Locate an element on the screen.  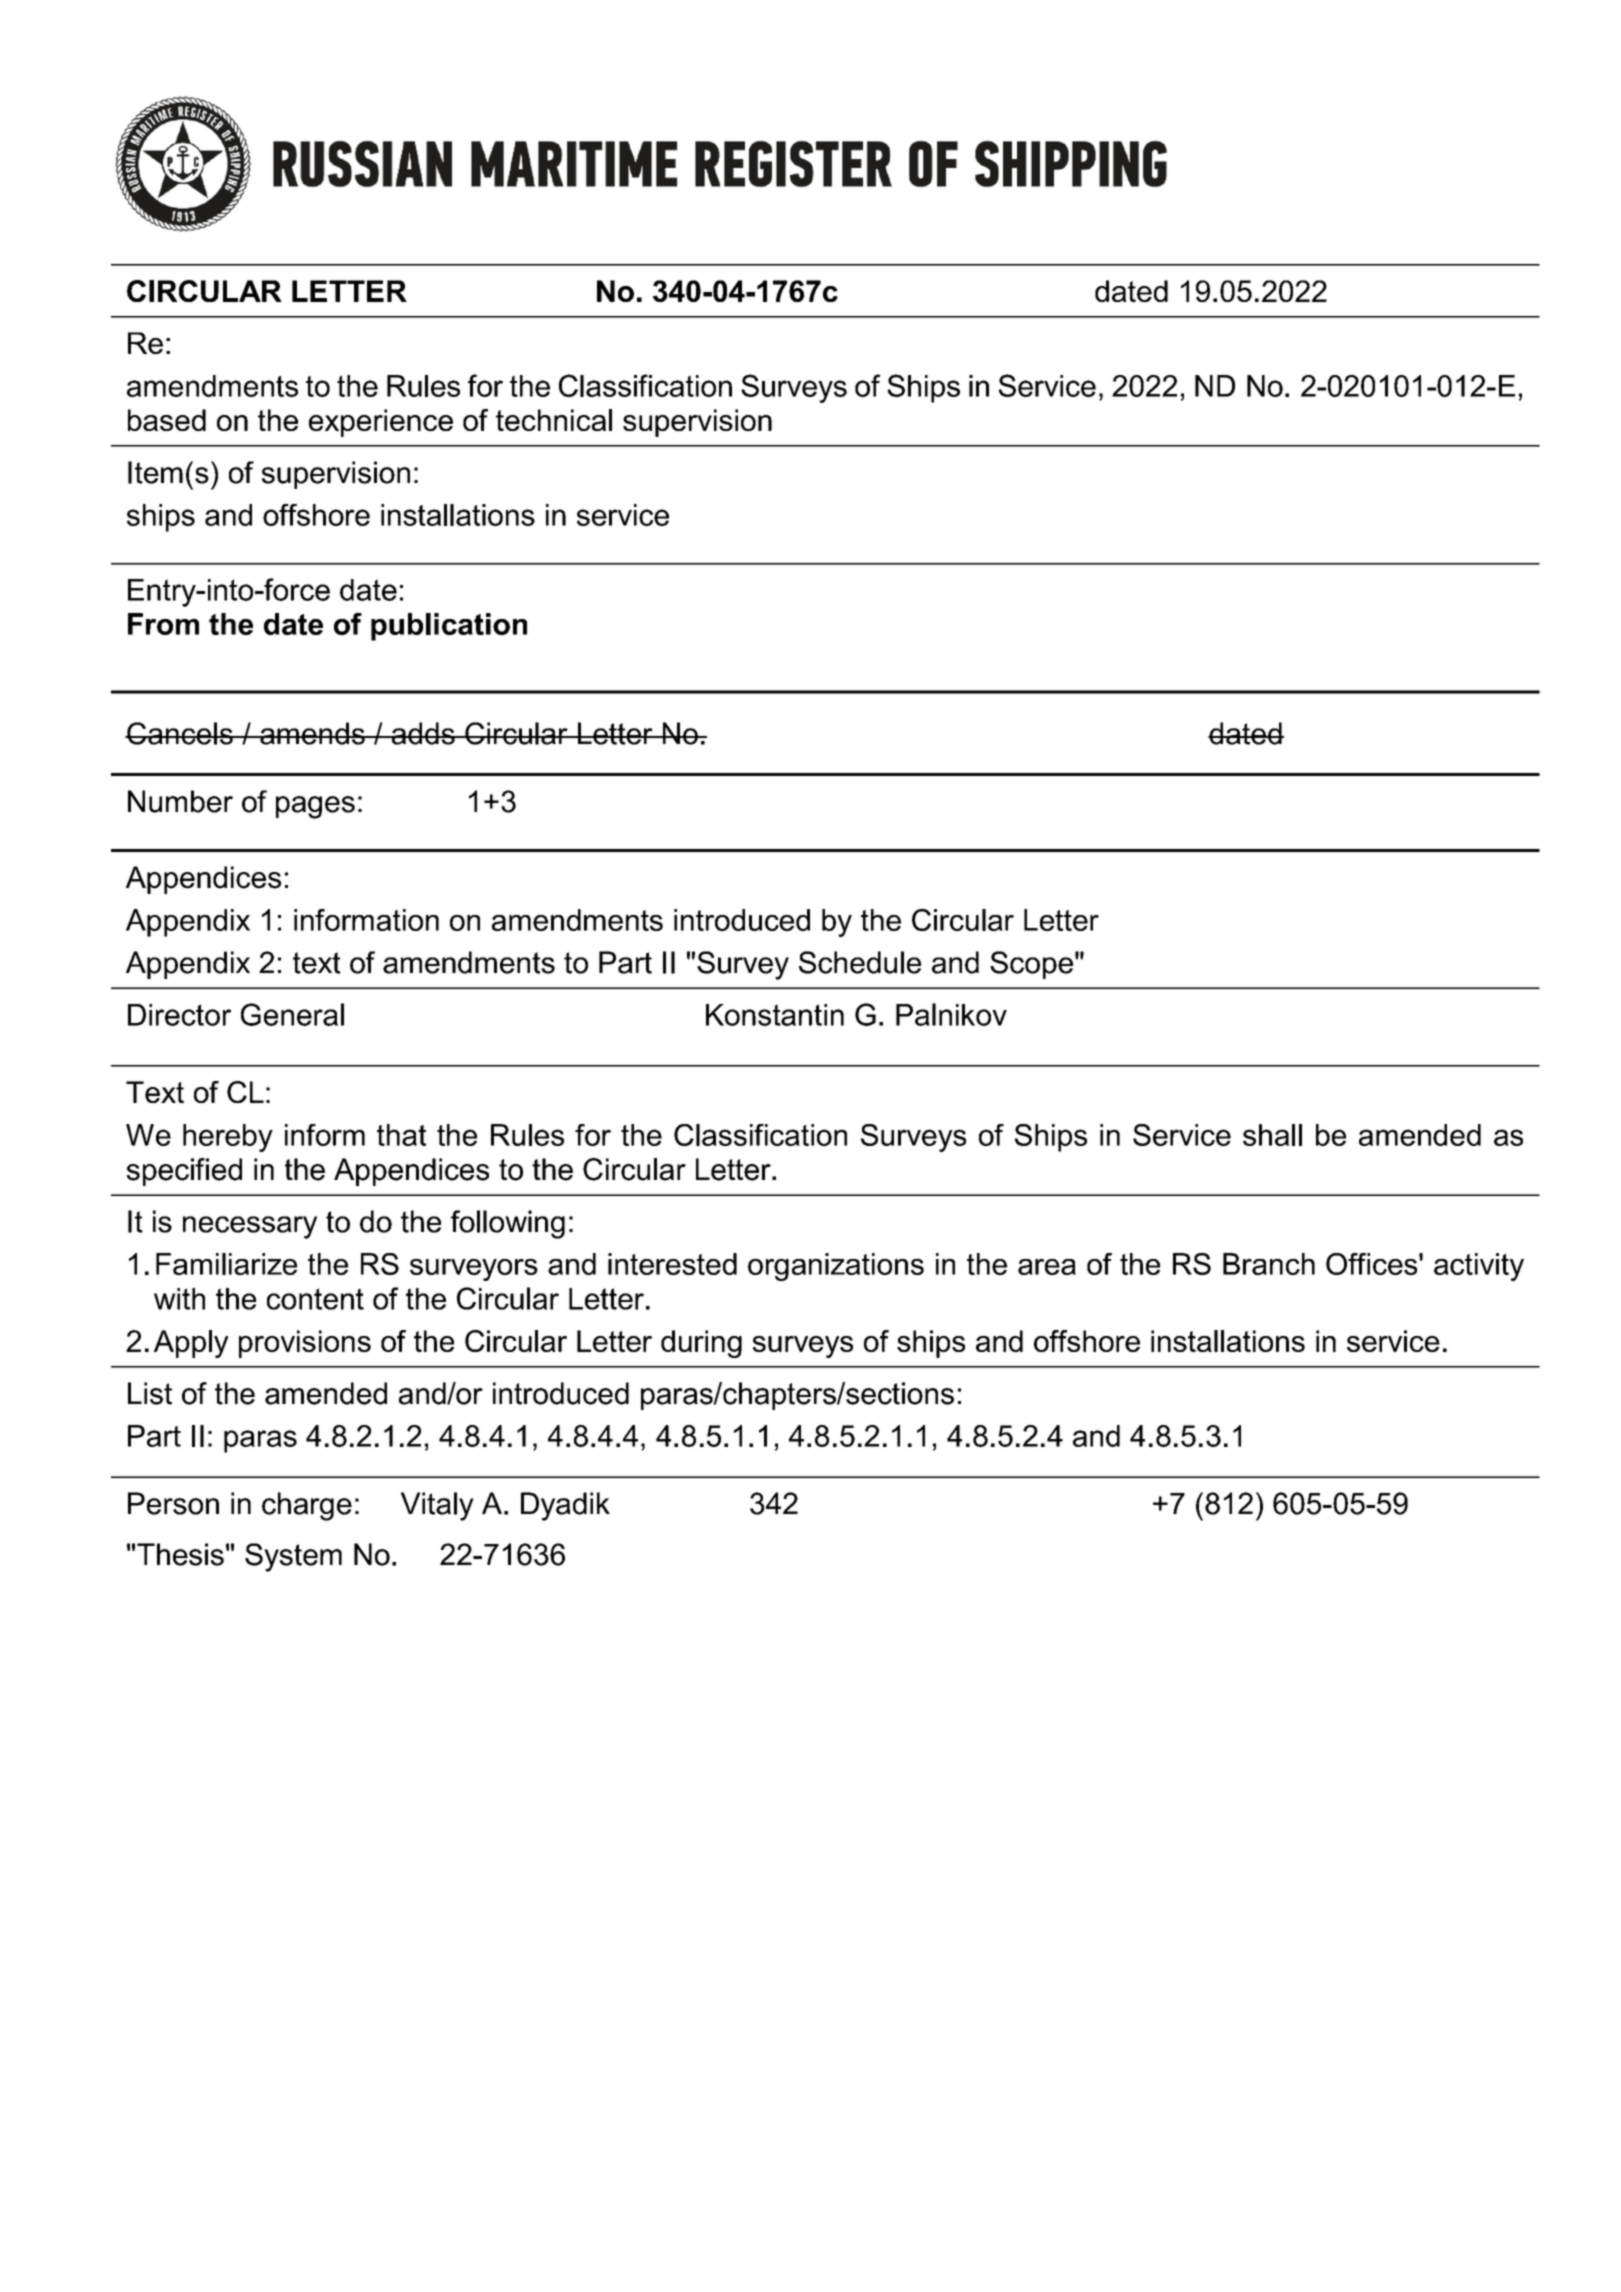
Konstantin is located at coordinates (775, 1015).
